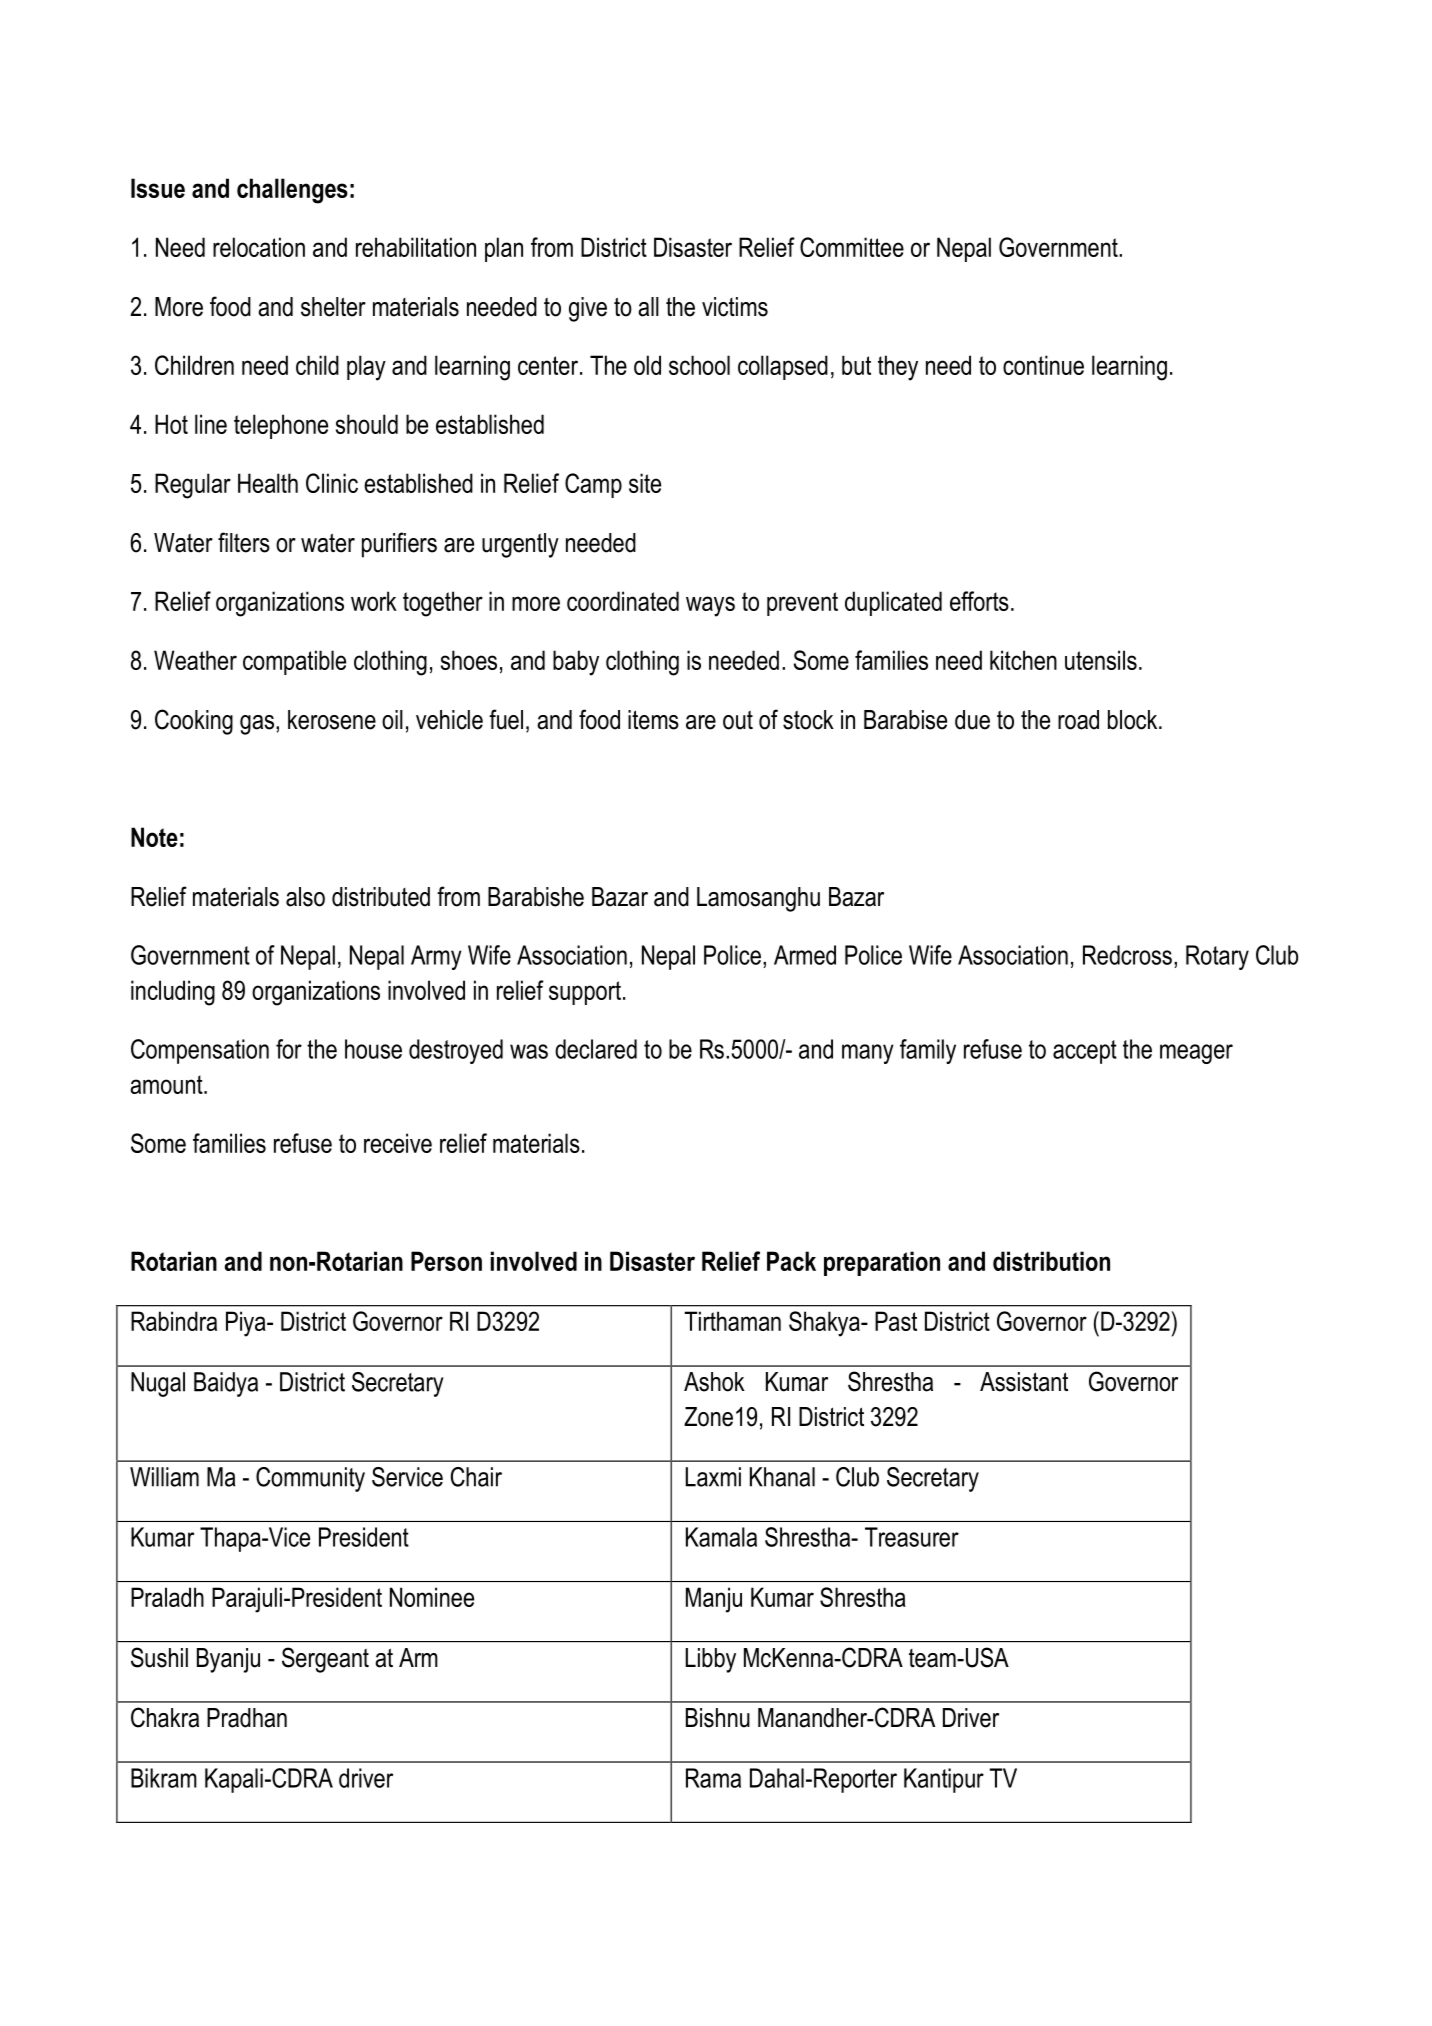 This page has height=2026, width=1432. Describe the element at coordinates (398, 1143) in the page. I see `receive` at that location.
